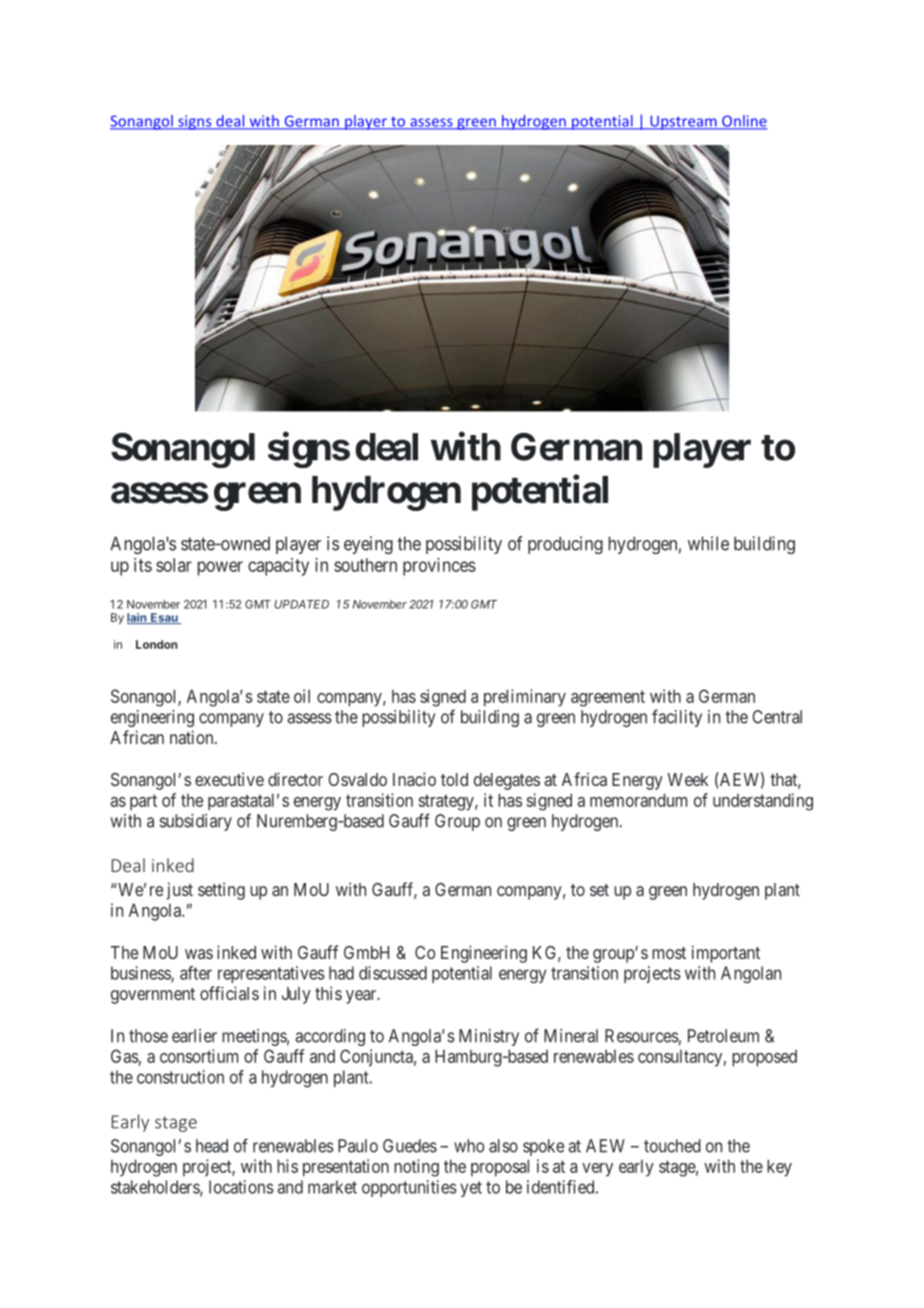 This page has height=1308, width=924. What do you see at coordinates (439, 567) in the page?
I see `provinces` at bounding box center [439, 567].
